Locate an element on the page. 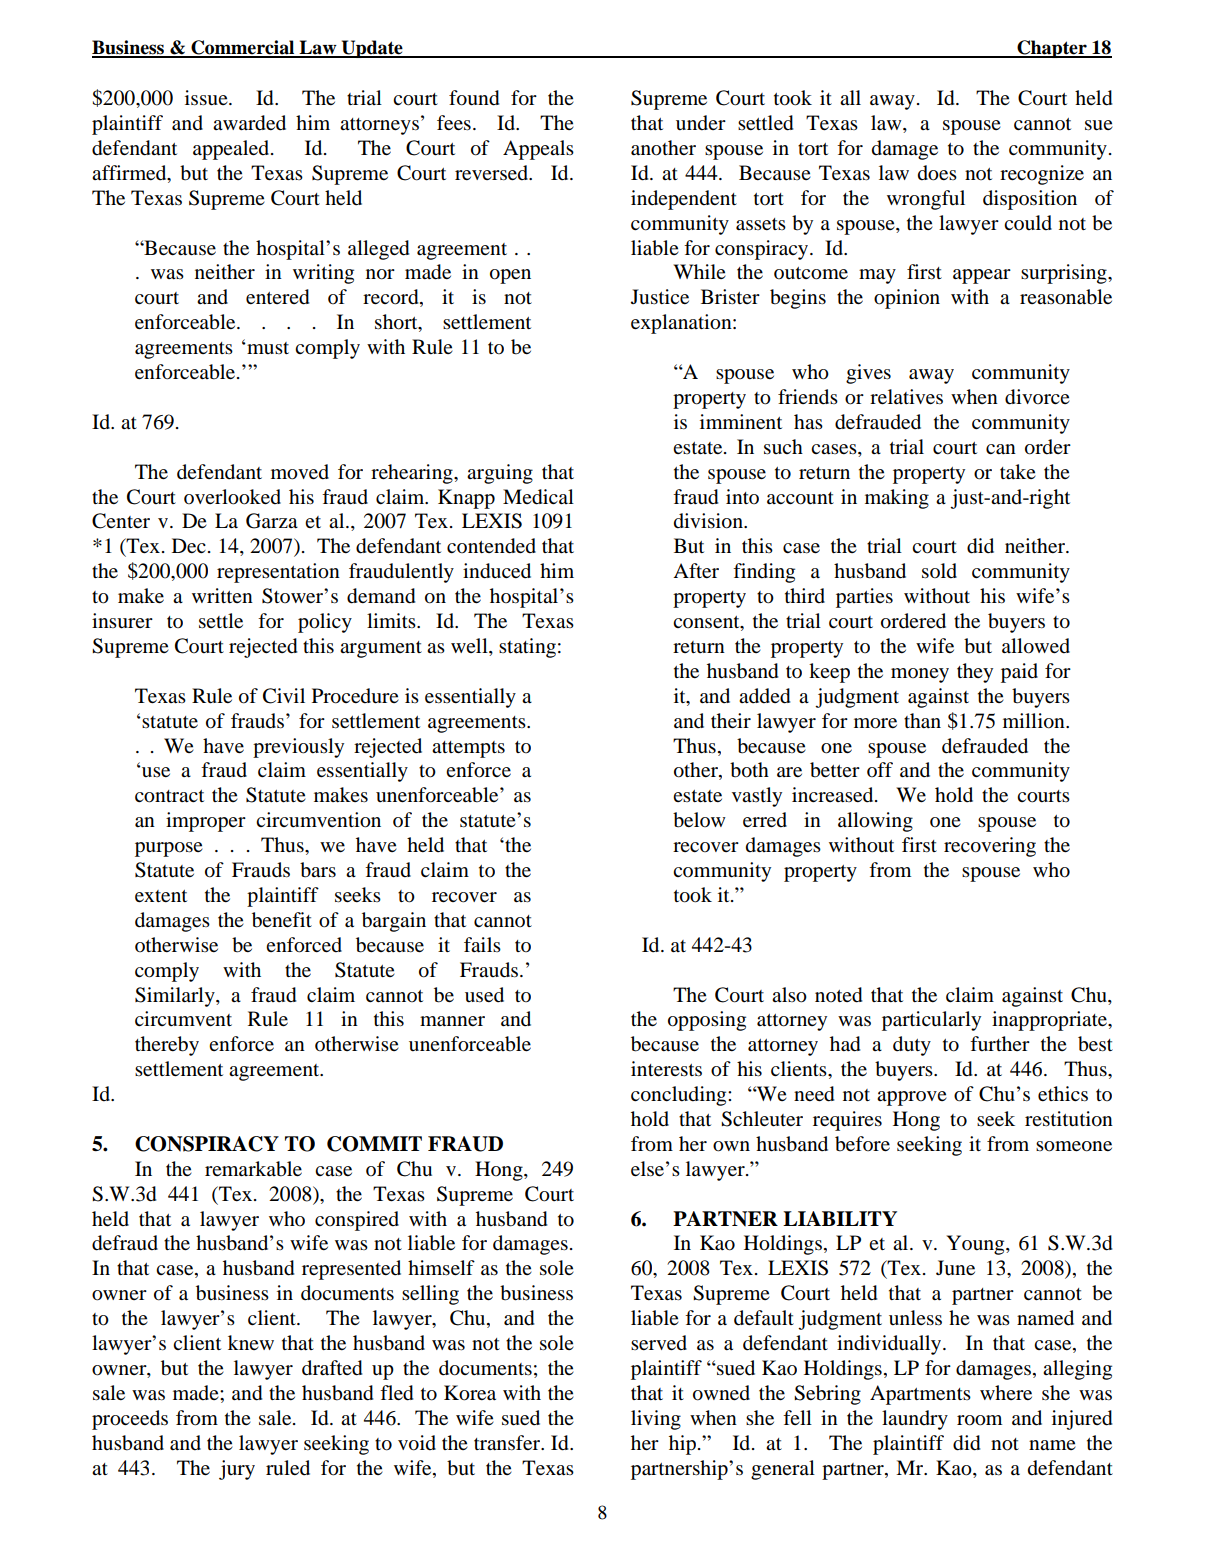 The image size is (1205, 1559). Chapter is located at coordinates (1052, 49).
